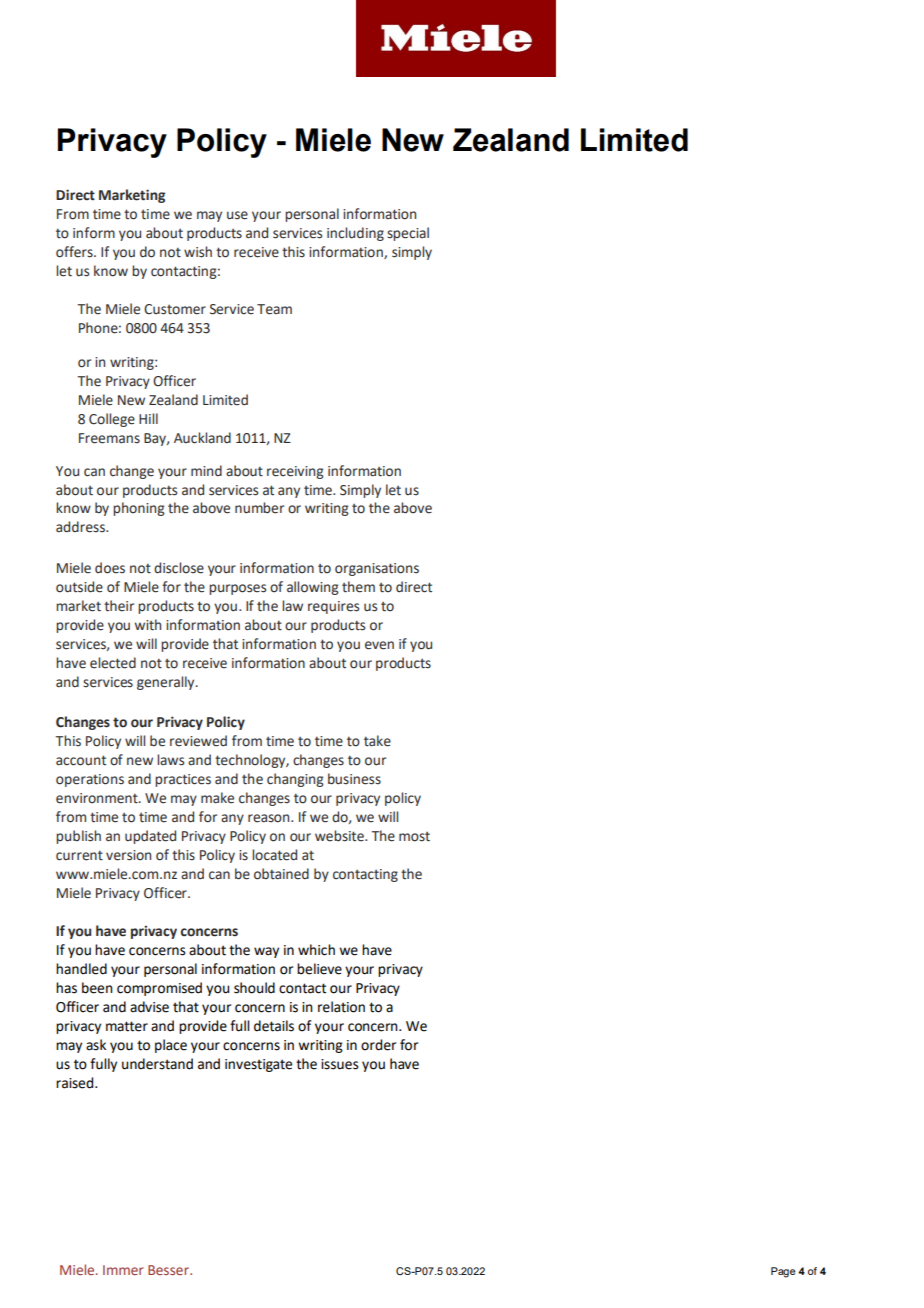 The width and height of the screenshot is (924, 1308). I want to click on Immer, so click(123, 1270).
